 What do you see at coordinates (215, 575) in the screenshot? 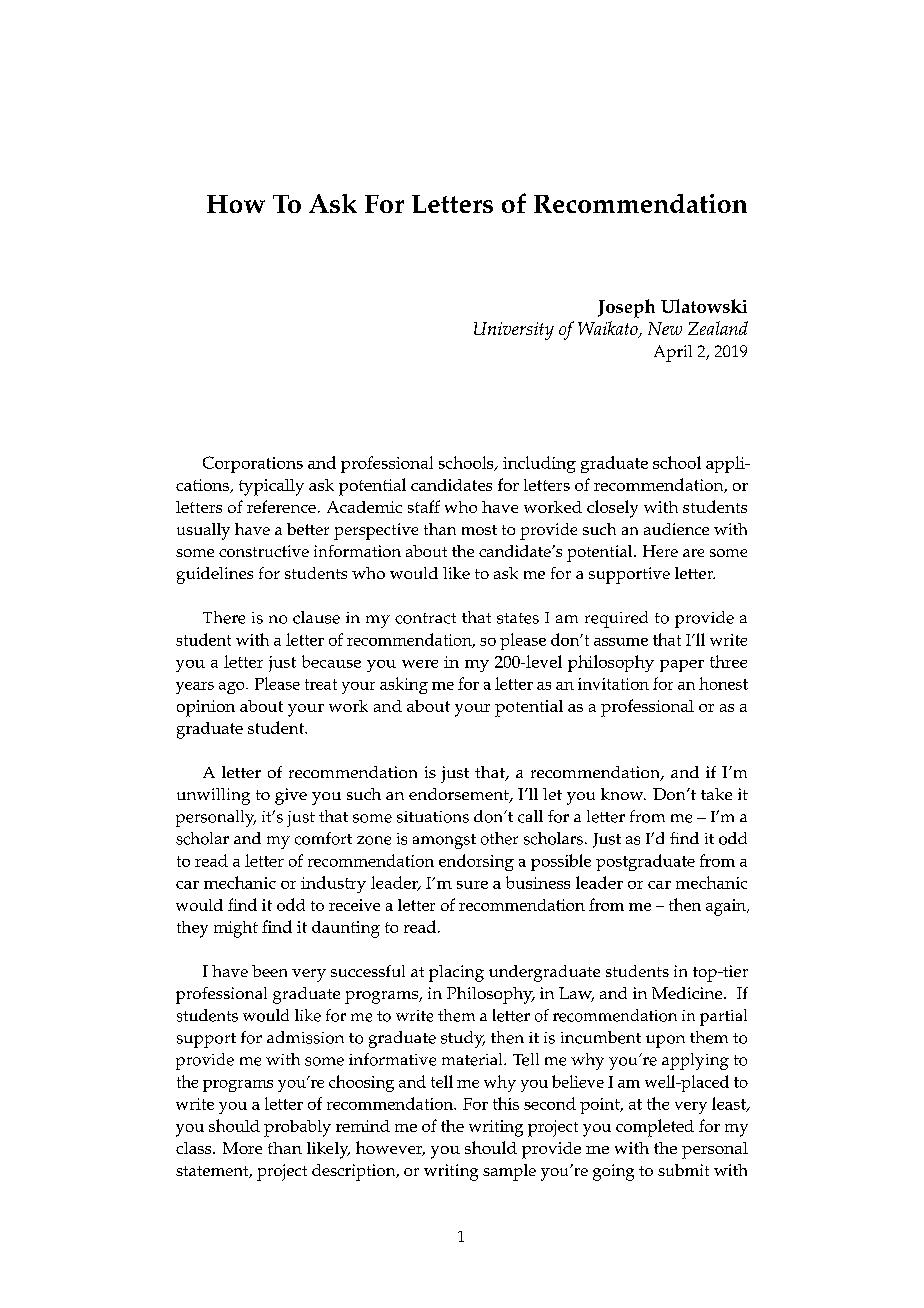
I see `guidelines` at bounding box center [215, 575].
